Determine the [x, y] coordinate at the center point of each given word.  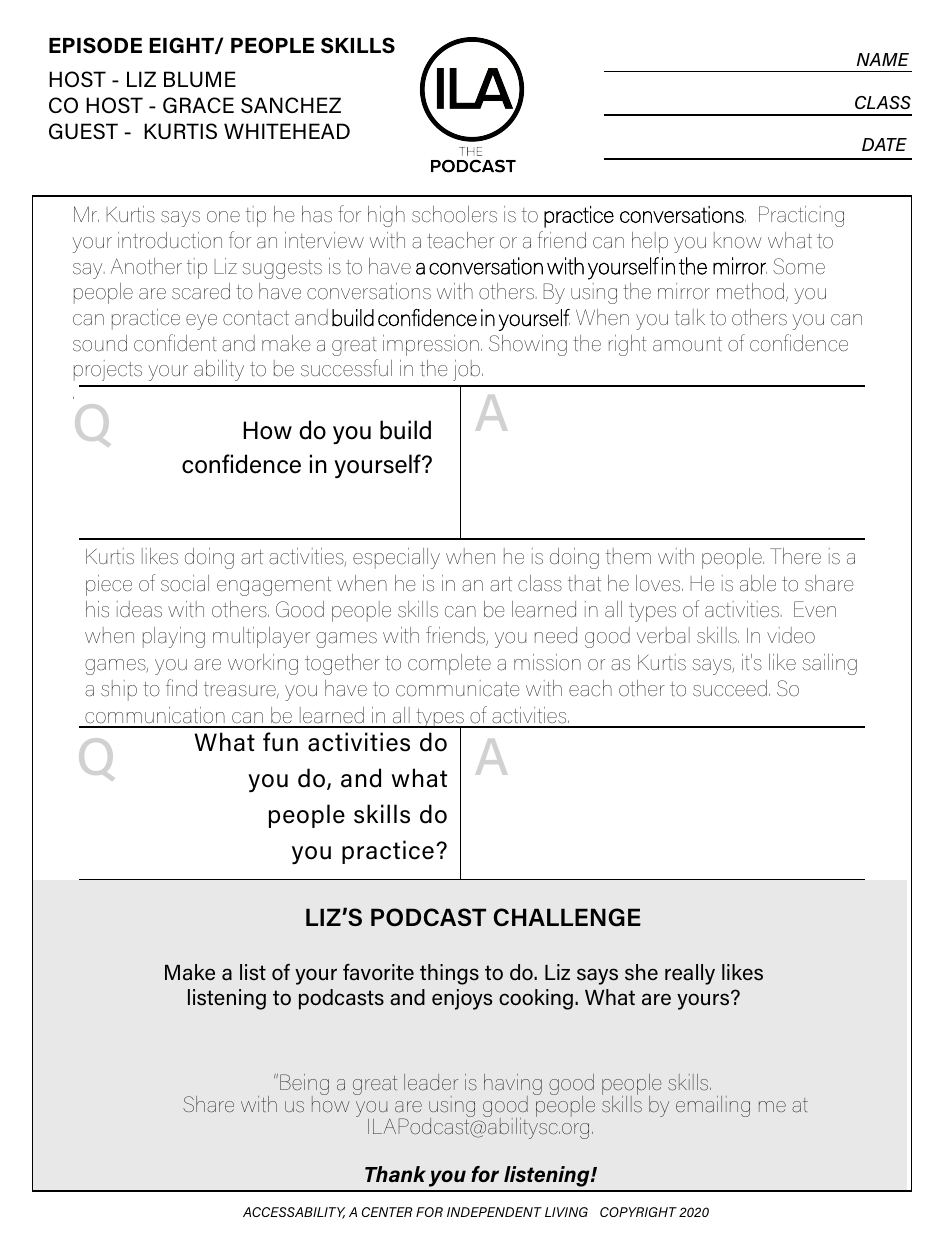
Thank [395, 1174]
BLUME [200, 79]
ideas [139, 609]
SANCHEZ [291, 105]
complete [449, 664]
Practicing [801, 216]
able [758, 583]
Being [304, 1086]
